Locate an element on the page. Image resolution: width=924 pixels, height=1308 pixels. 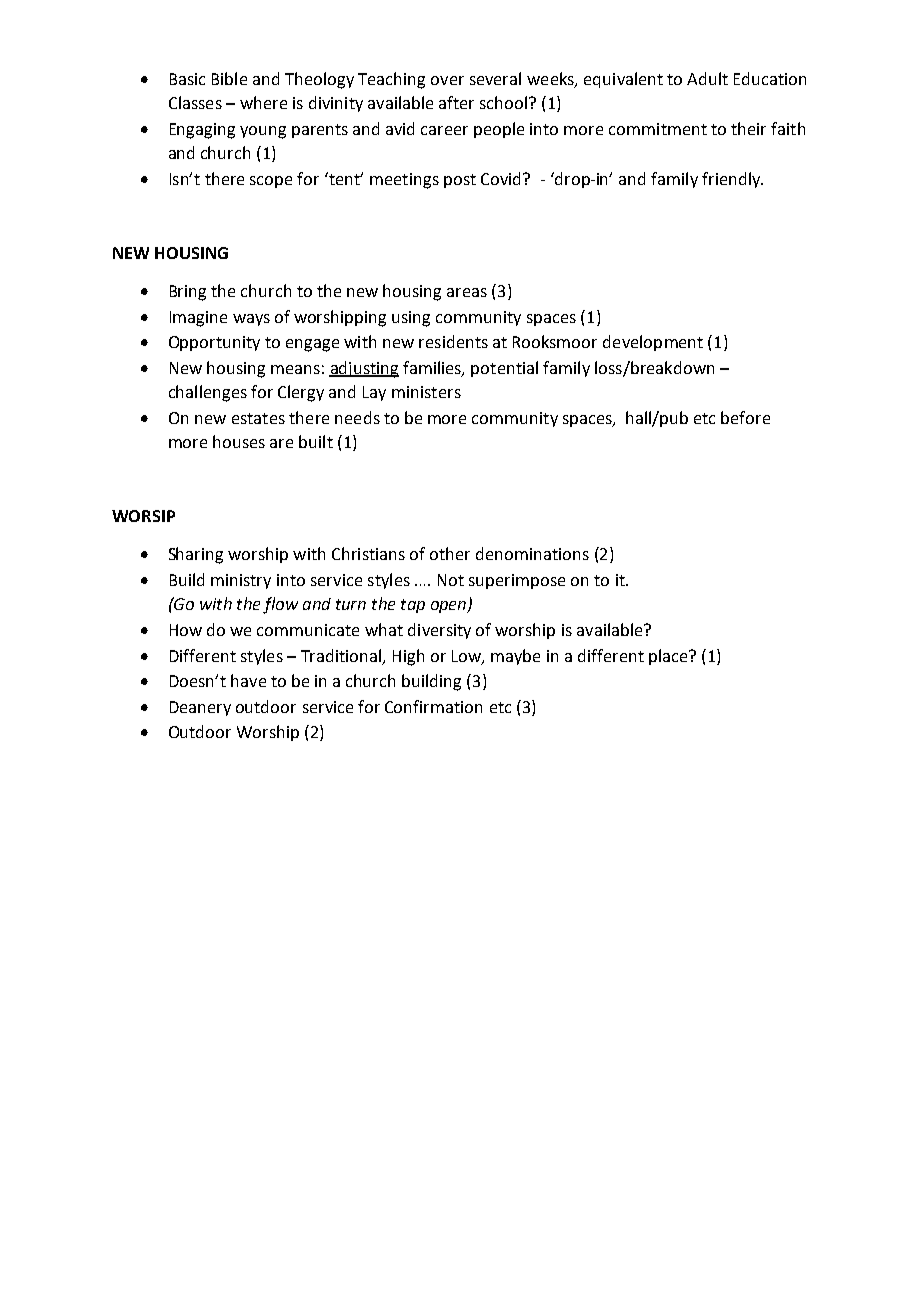
Confirmation is located at coordinates (433, 706).
